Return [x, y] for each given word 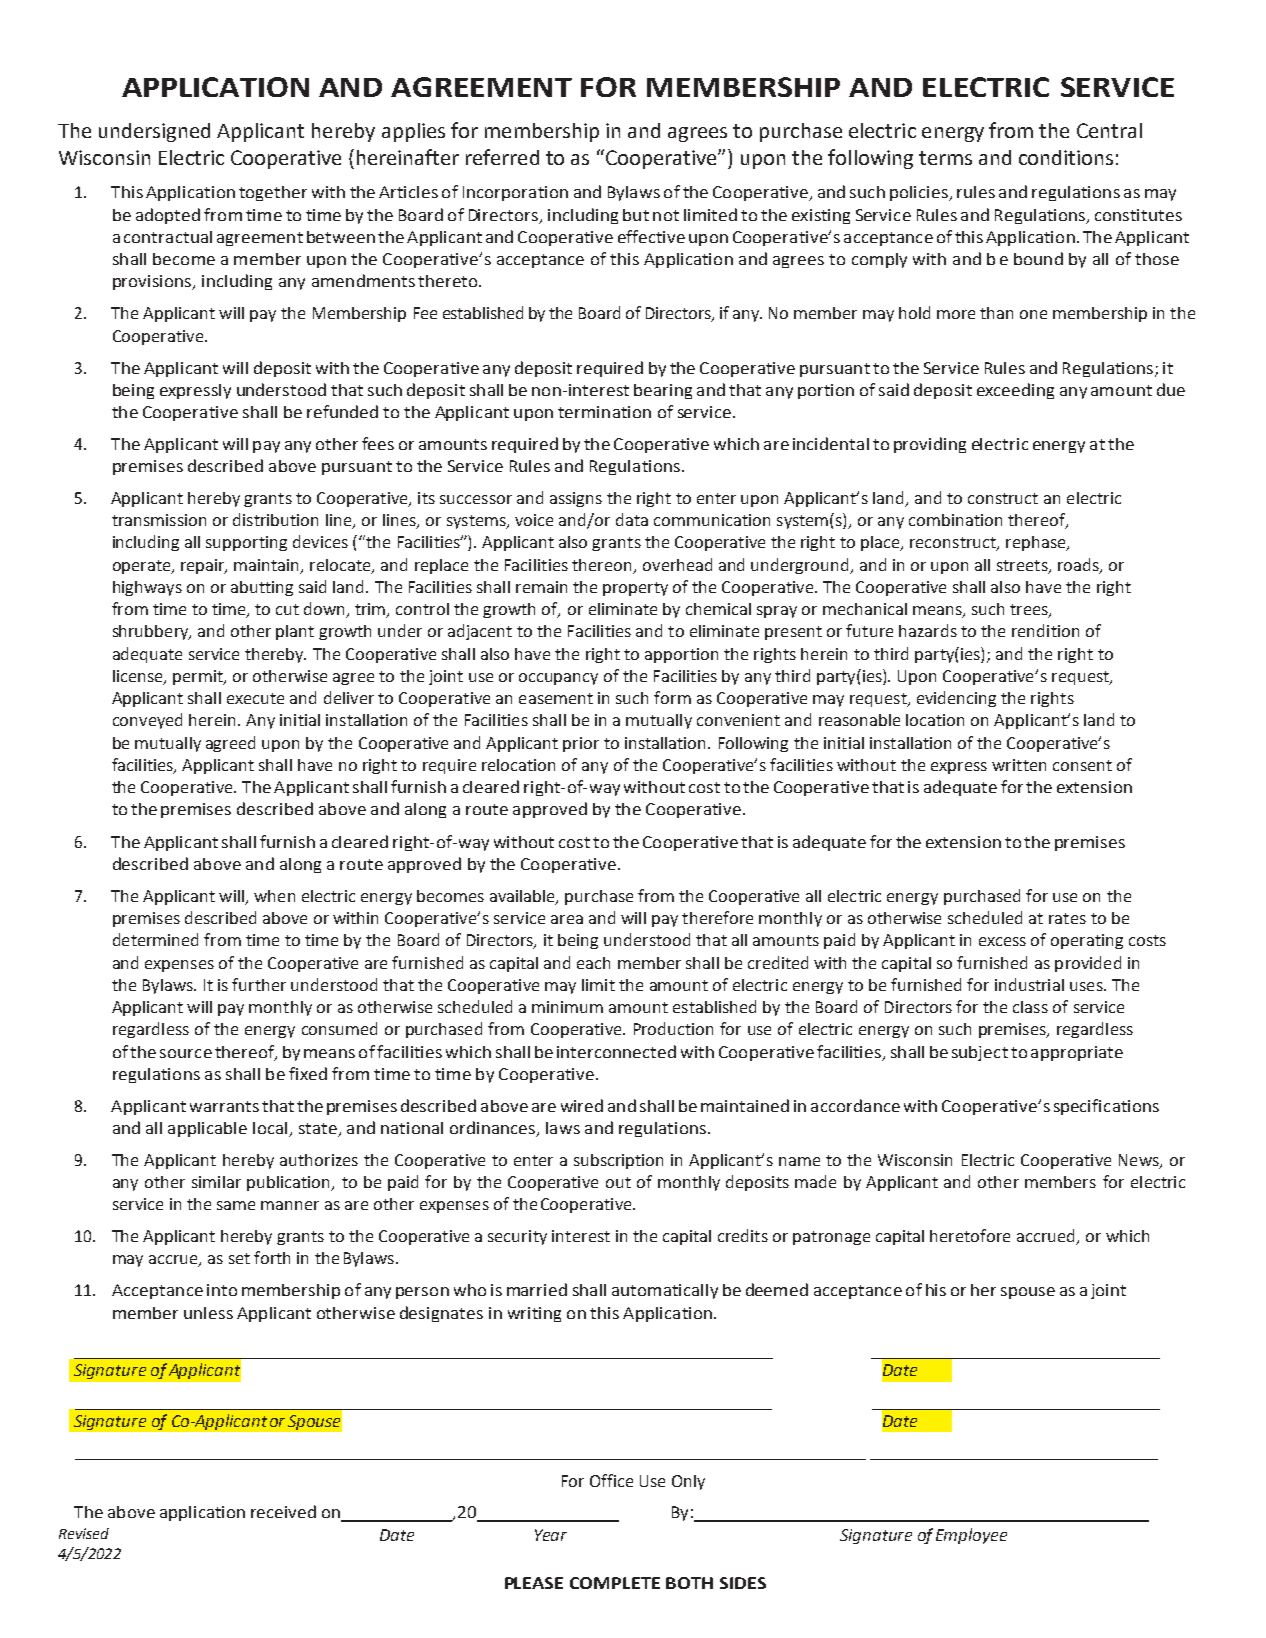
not [666, 215]
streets [1023, 566]
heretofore [970, 1235]
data [632, 519]
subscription [618, 1161]
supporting [246, 543]
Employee [971, 1536]
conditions [1066, 157]
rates [1067, 918]
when [274, 896]
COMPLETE [615, 1583]
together [273, 193]
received [283, 1511]
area [567, 919]
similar [216, 1182]
